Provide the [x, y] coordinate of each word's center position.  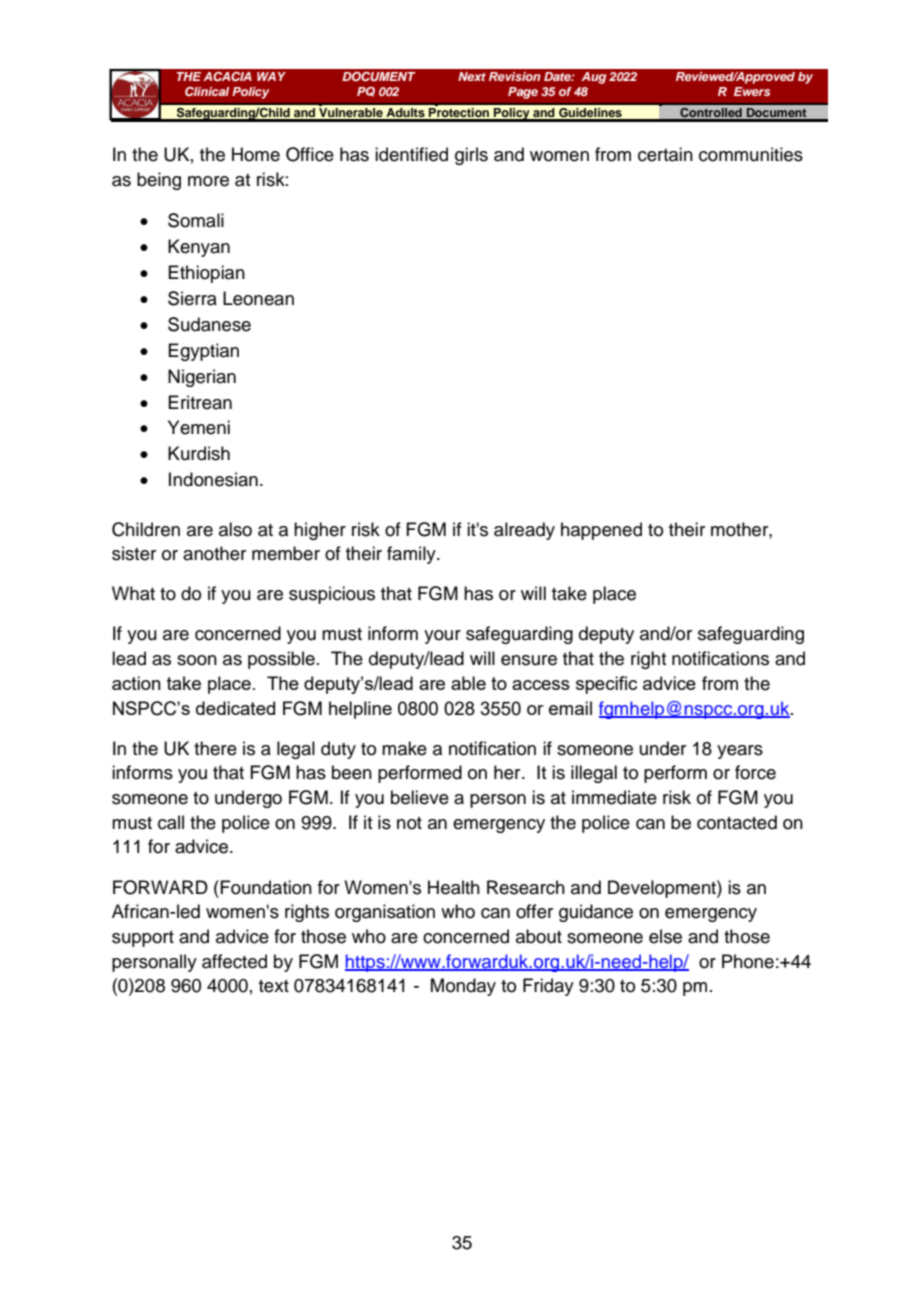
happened [601, 531]
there [215, 748]
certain [665, 154]
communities [751, 154]
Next [472, 76]
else [665, 936]
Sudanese [209, 324]
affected [234, 961]
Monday [463, 987]
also [235, 529]
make [404, 748]
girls [471, 156]
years [740, 752]
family [412, 555]
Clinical [207, 91]
